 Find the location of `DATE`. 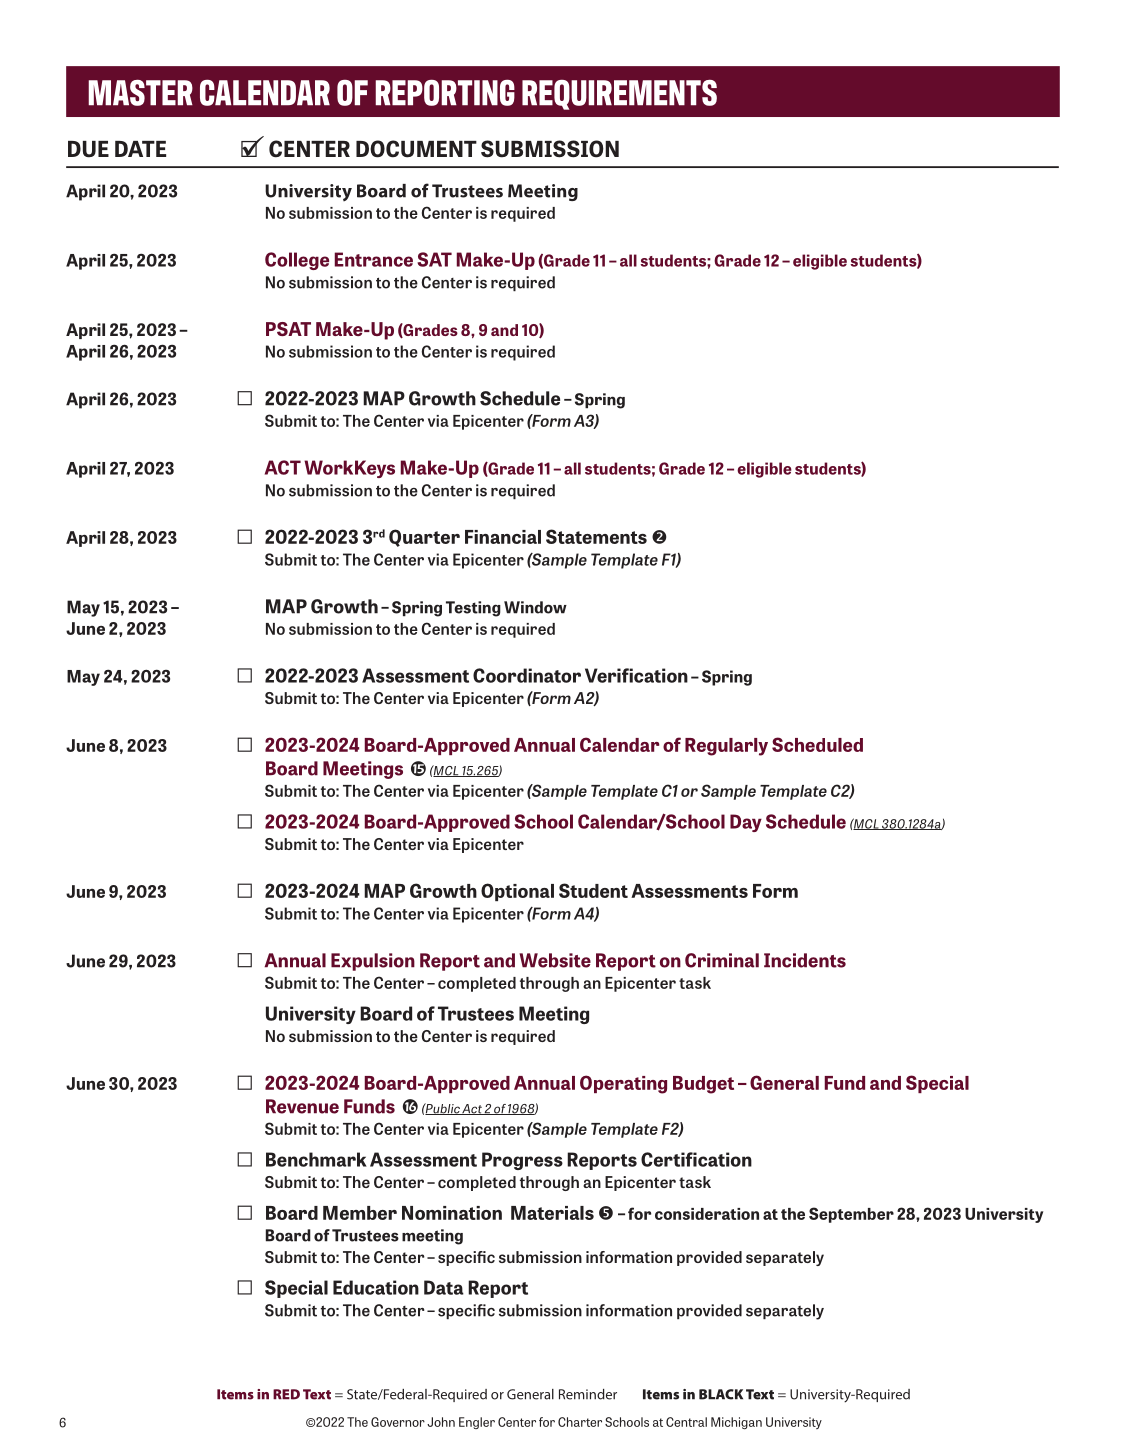

DATE is located at coordinates (140, 149).
